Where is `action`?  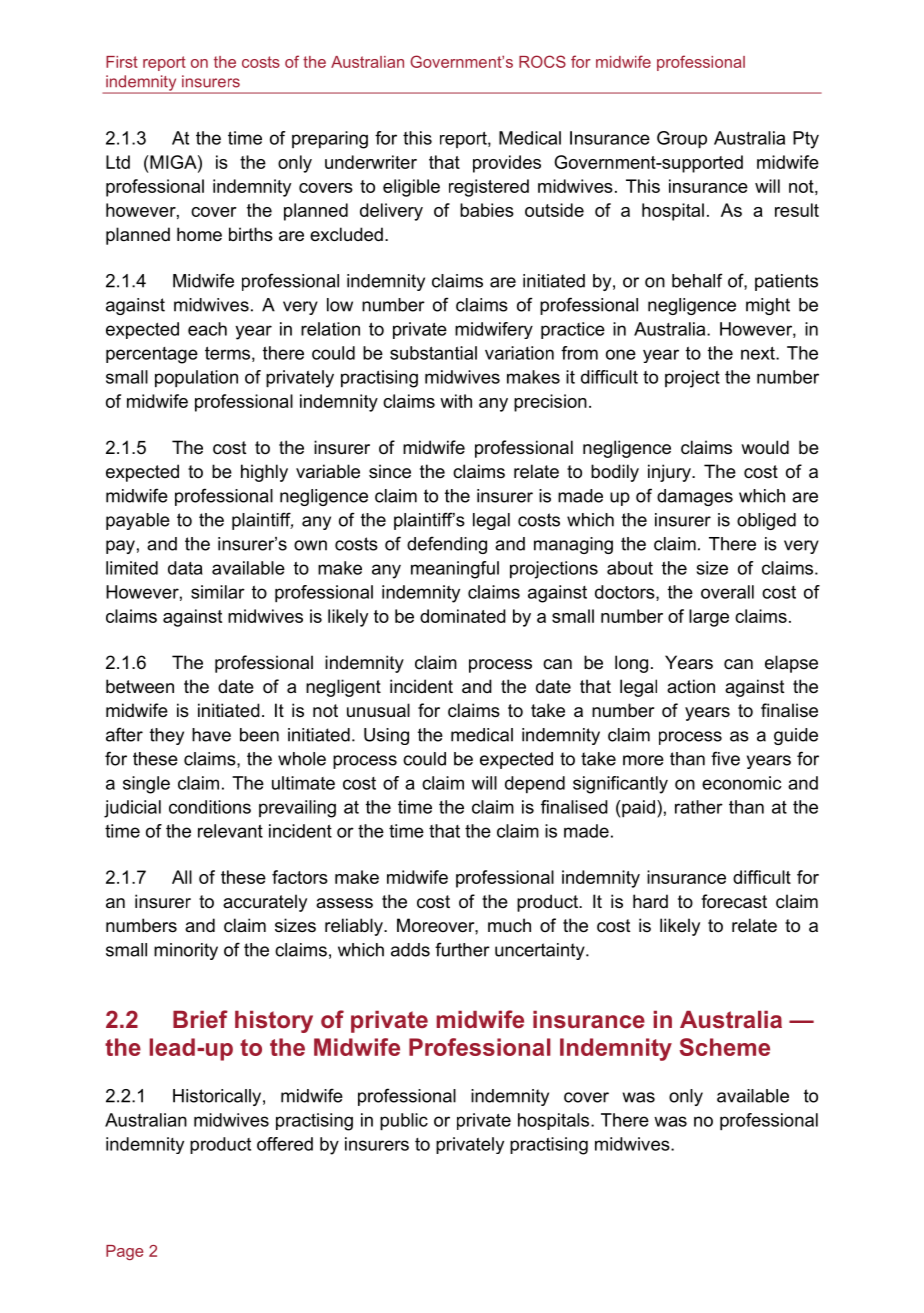
action is located at coordinates (691, 686).
